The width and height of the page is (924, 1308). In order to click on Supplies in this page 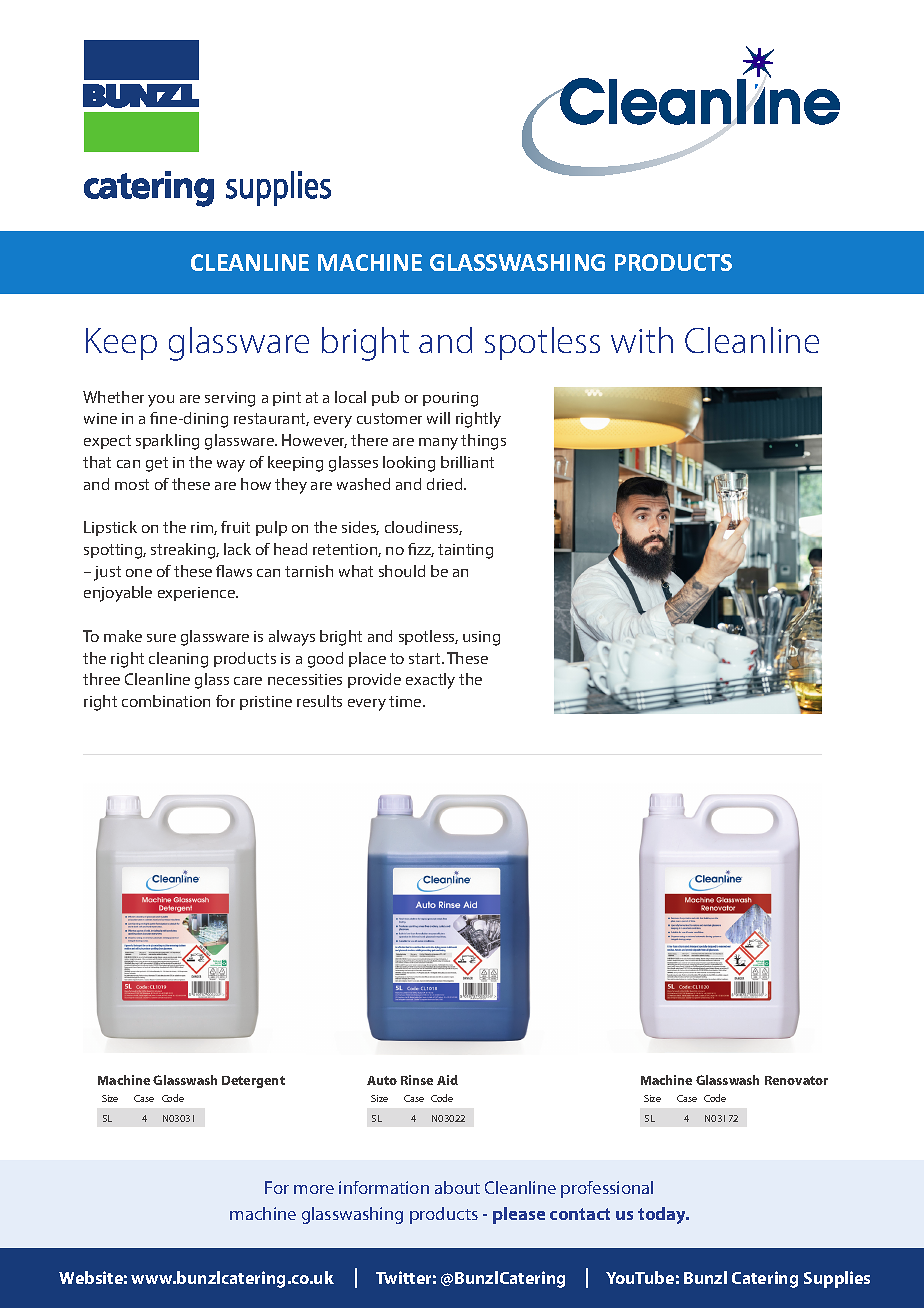, I will do `click(837, 1279)`.
